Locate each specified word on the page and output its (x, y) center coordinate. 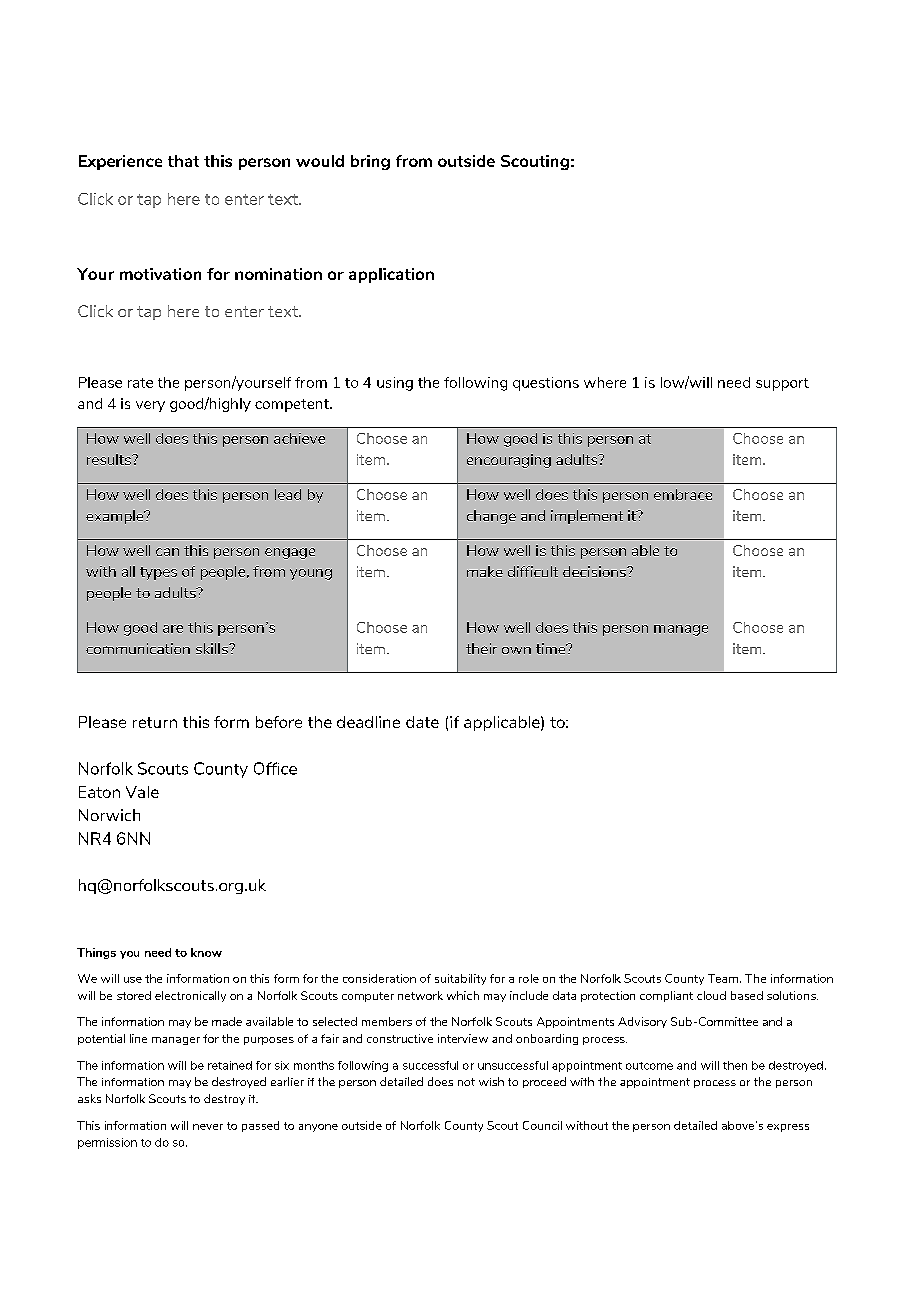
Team (723, 978)
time (552, 648)
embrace (683, 494)
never (208, 1127)
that (183, 161)
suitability (460, 979)
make (485, 571)
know (206, 952)
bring (370, 162)
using (395, 384)
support (782, 384)
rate (140, 383)
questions (546, 384)
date (422, 722)
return (155, 722)
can (167, 552)
